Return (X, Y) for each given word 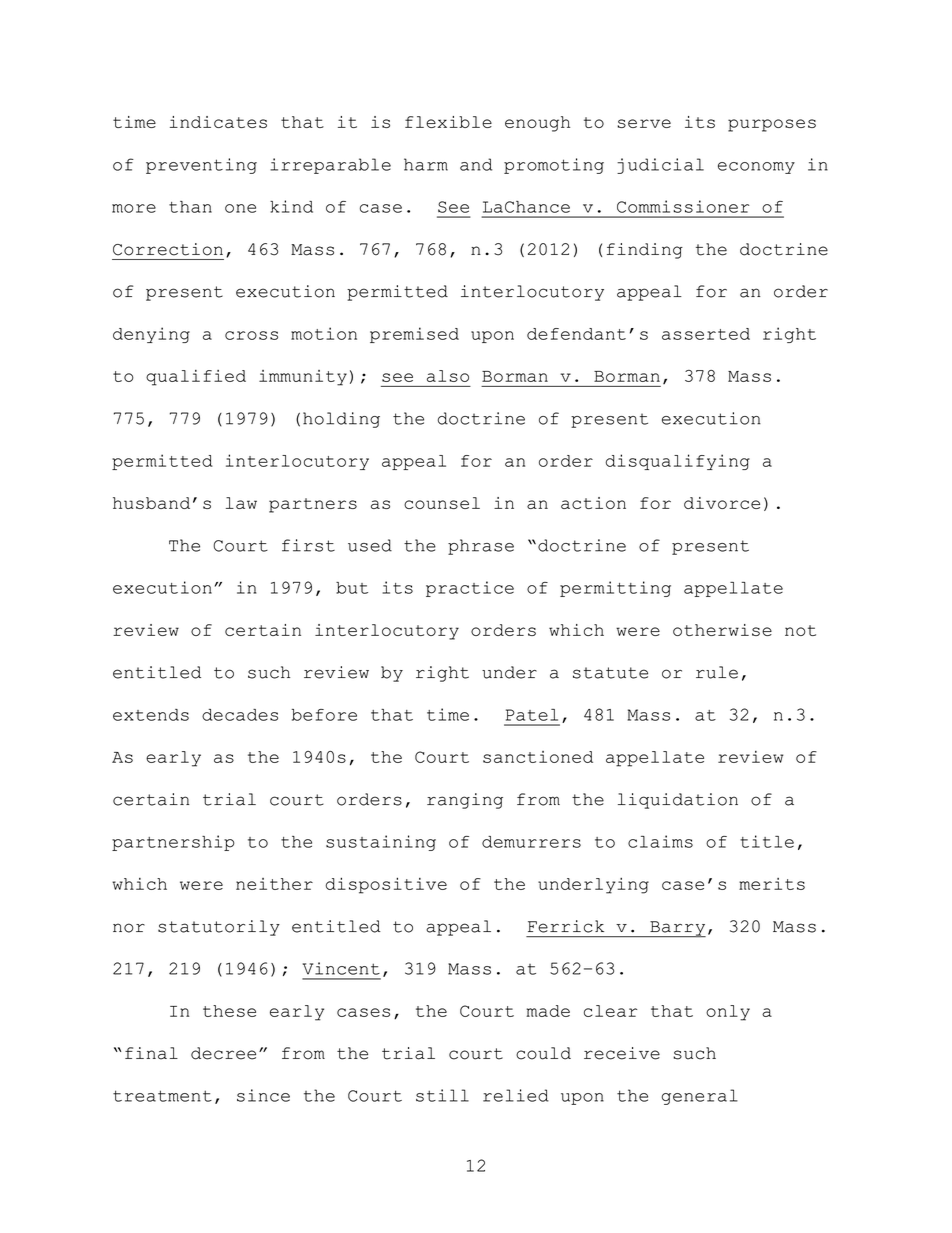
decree (223, 1053)
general (700, 1097)
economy (756, 168)
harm (426, 164)
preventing (201, 166)
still (442, 1095)
